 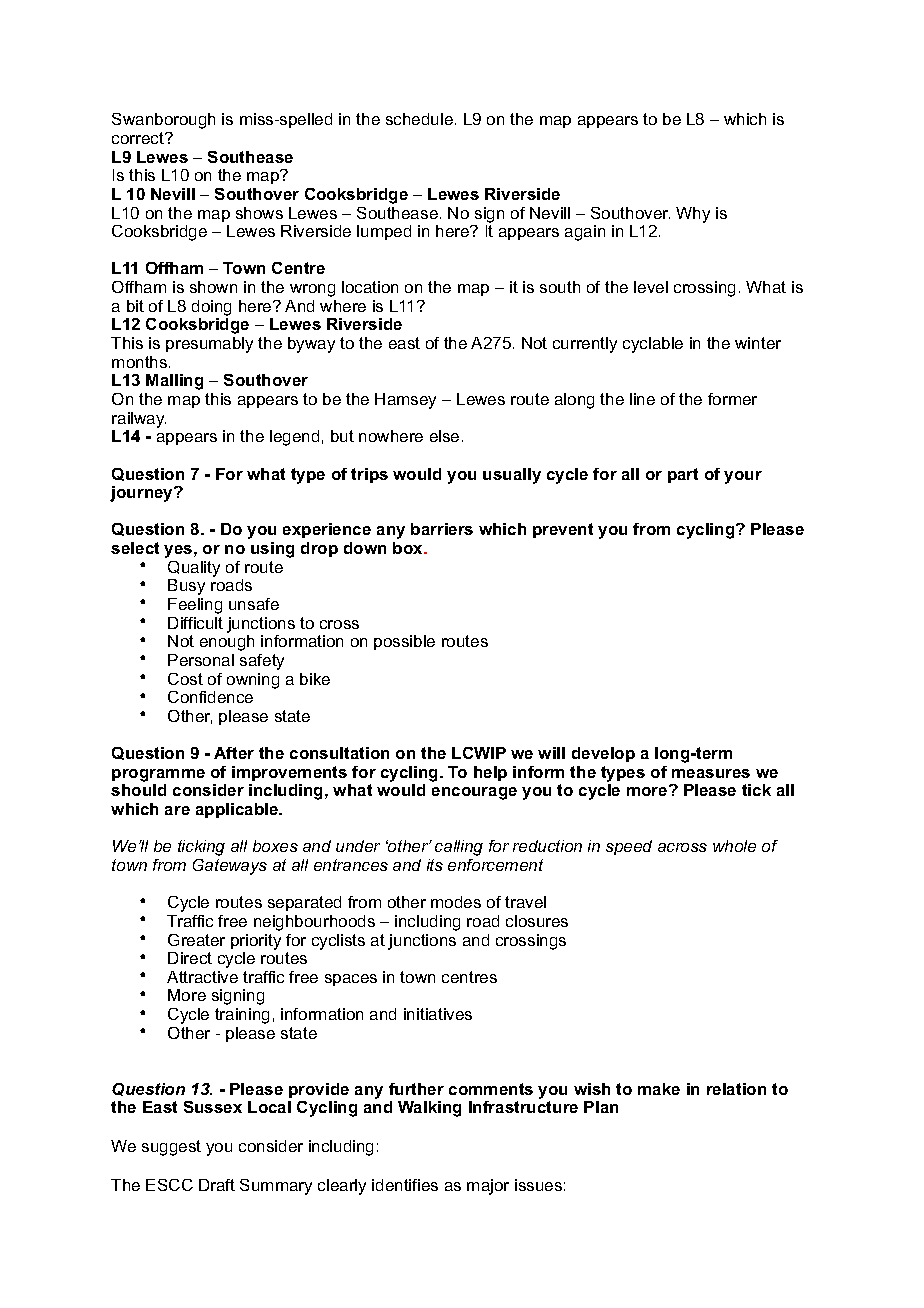 I want to click on presumably, so click(x=209, y=345).
